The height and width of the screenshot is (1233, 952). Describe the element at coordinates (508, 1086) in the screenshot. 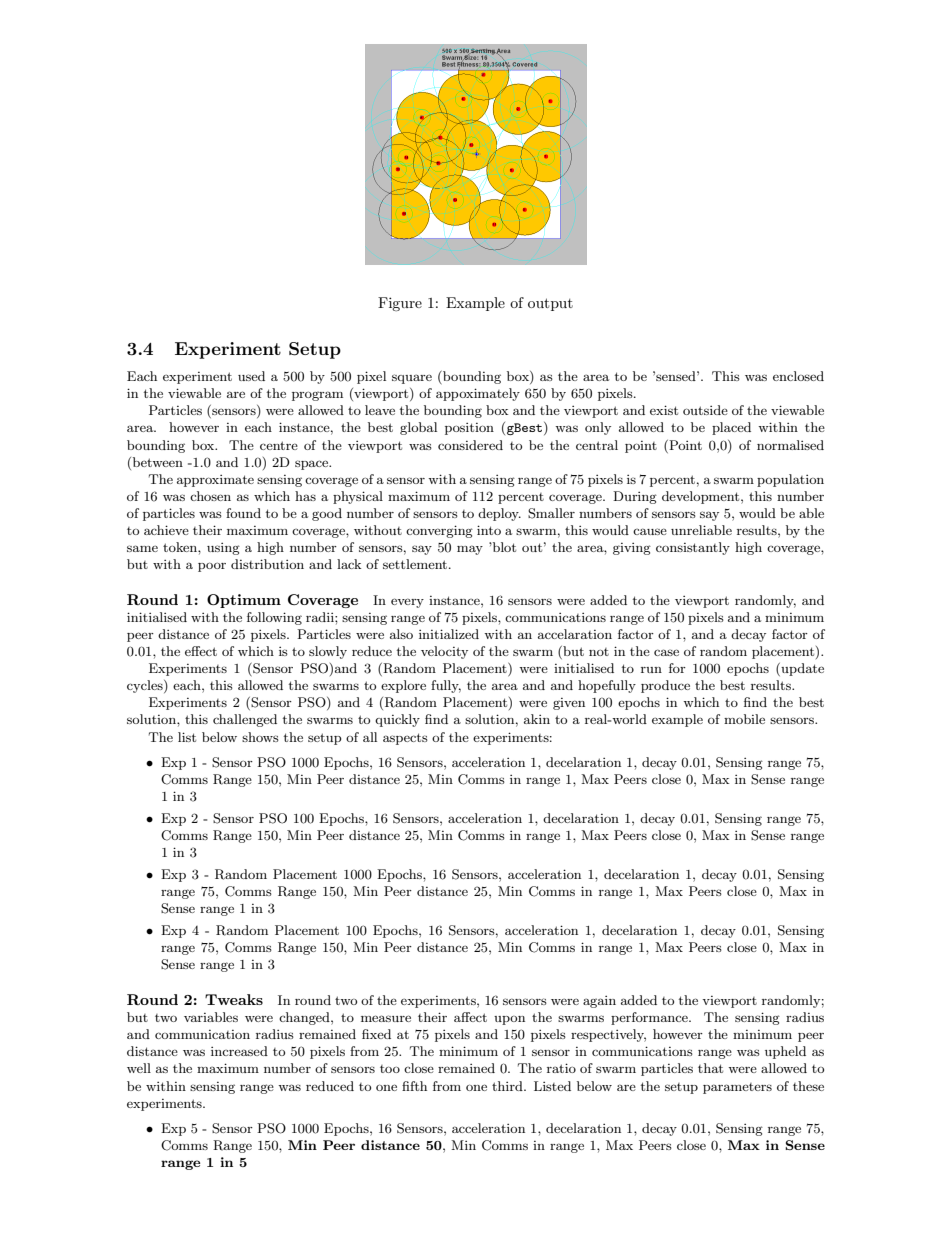

I see `third` at that location.
